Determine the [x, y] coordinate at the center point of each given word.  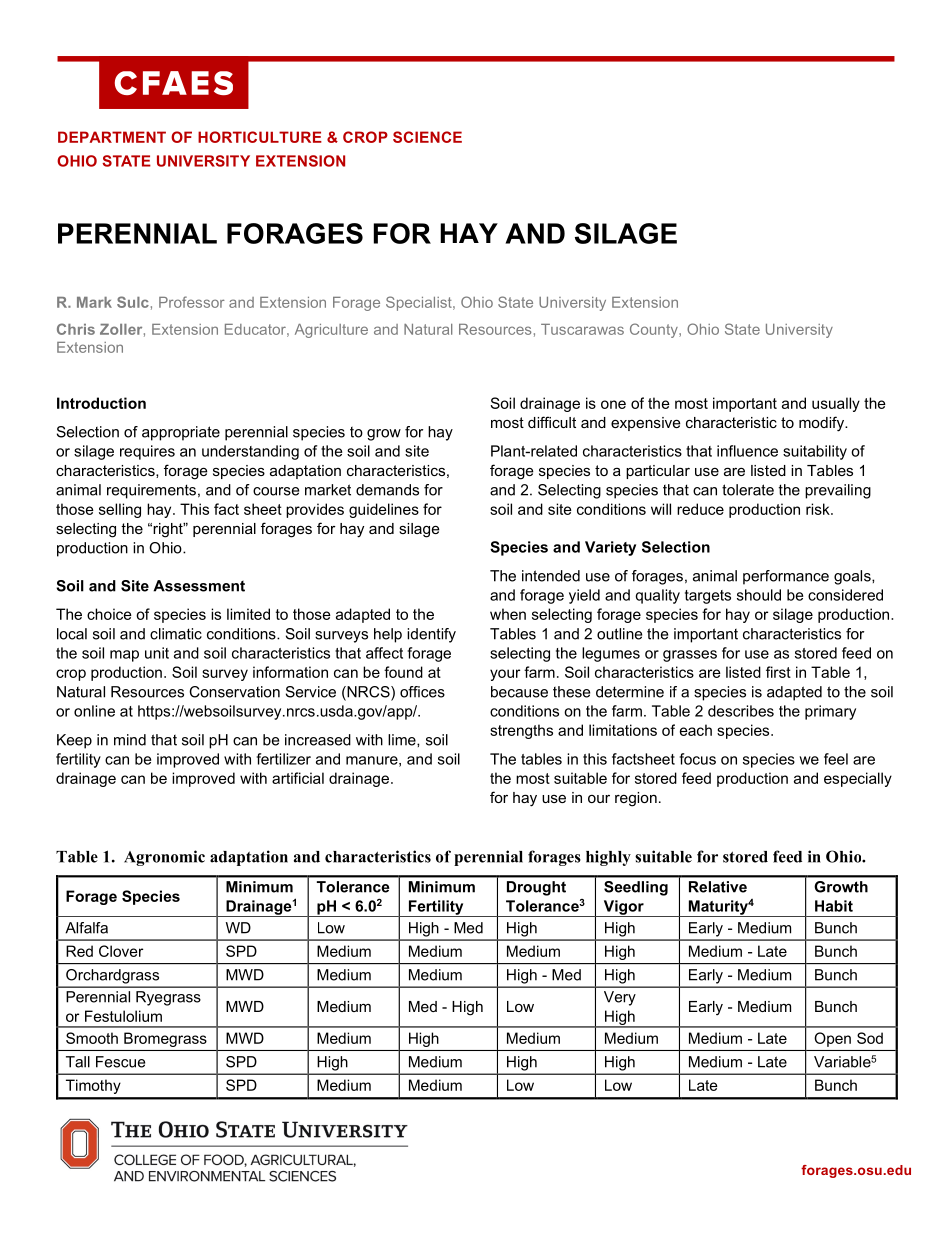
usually [836, 404]
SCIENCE [427, 137]
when [508, 614]
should [759, 595]
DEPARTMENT [112, 137]
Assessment [199, 586]
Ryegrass [168, 998]
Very [620, 998]
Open [833, 1039]
